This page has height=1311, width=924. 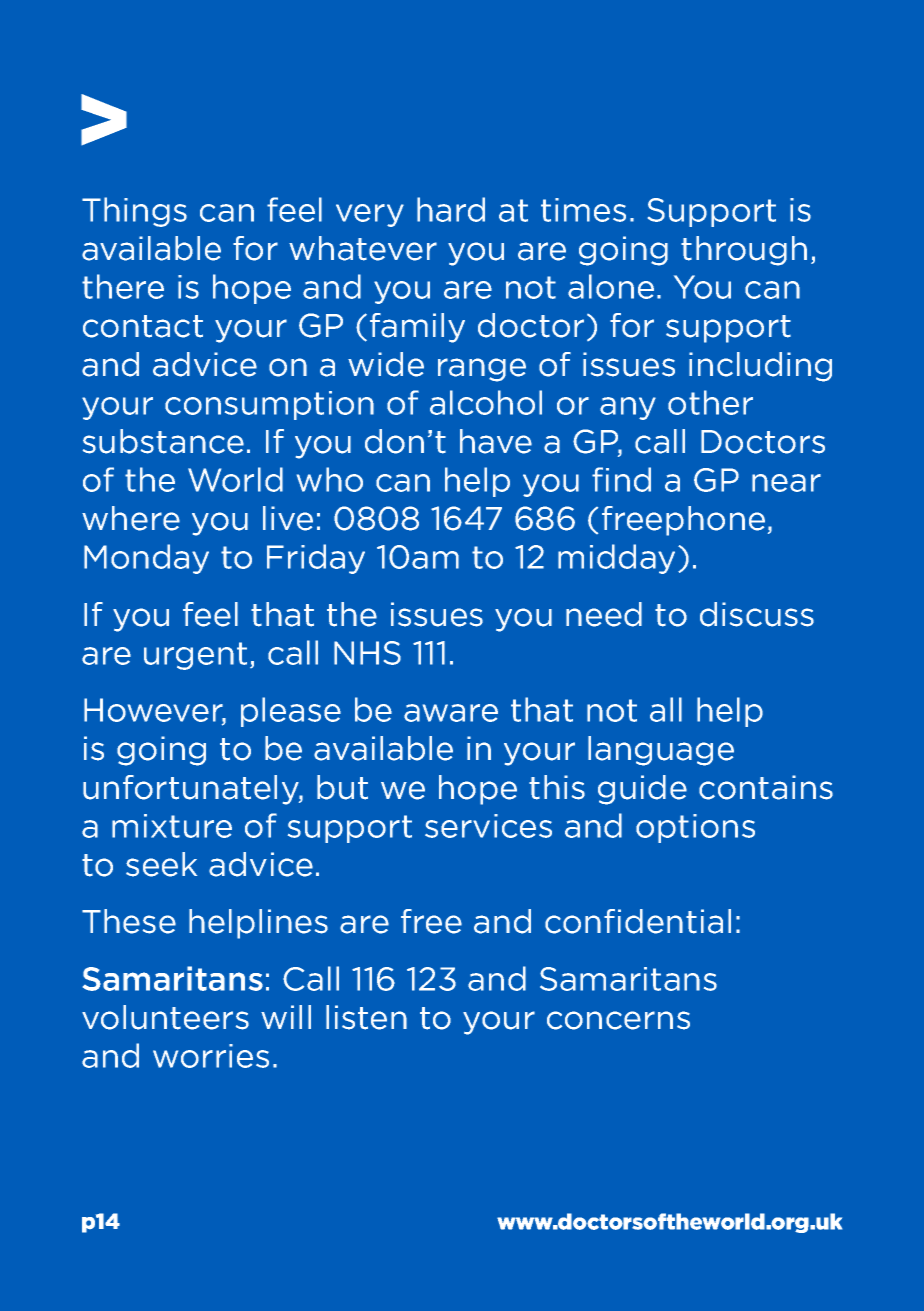 What do you see at coordinates (451, 713) in the page?
I see `aware` at bounding box center [451, 713].
